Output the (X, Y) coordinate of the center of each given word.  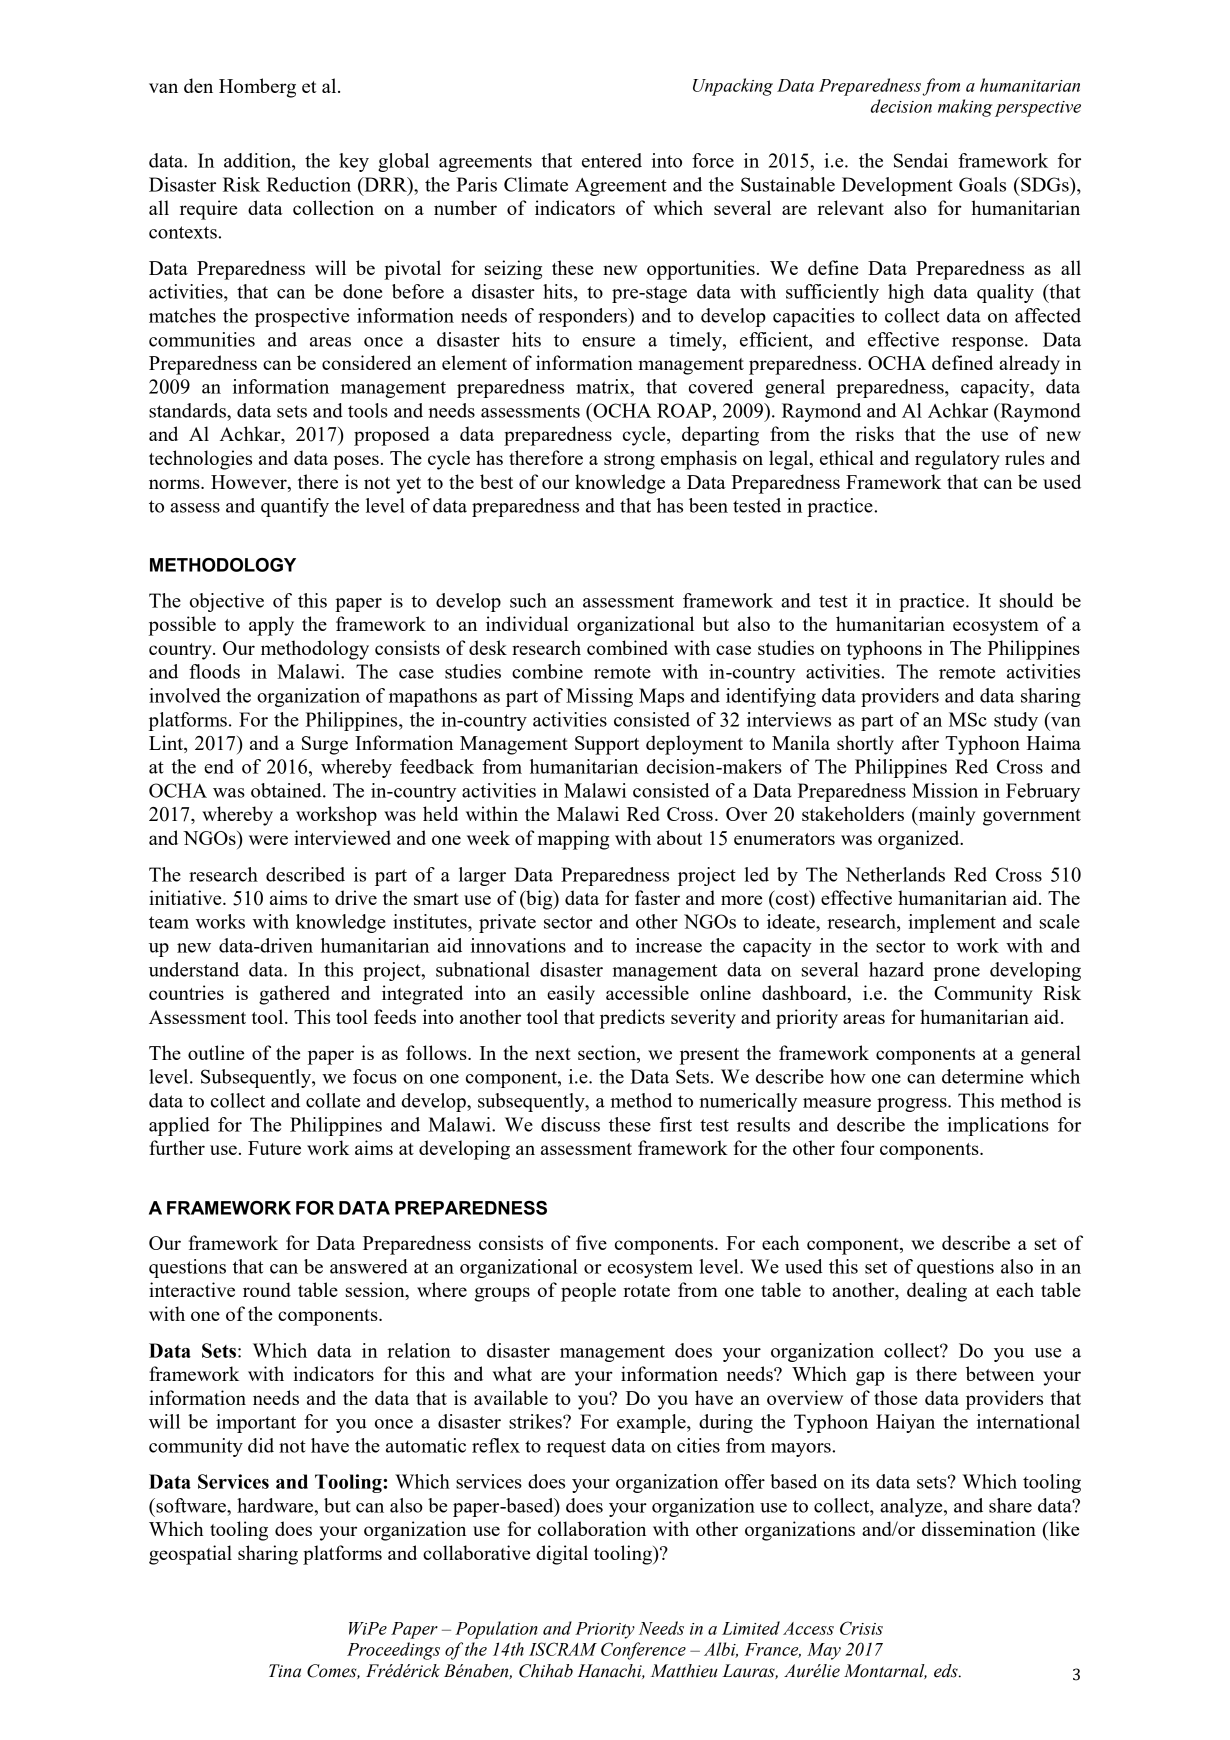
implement (952, 923)
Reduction (308, 184)
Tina (285, 1671)
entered (612, 160)
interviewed (342, 837)
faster (657, 897)
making (965, 108)
